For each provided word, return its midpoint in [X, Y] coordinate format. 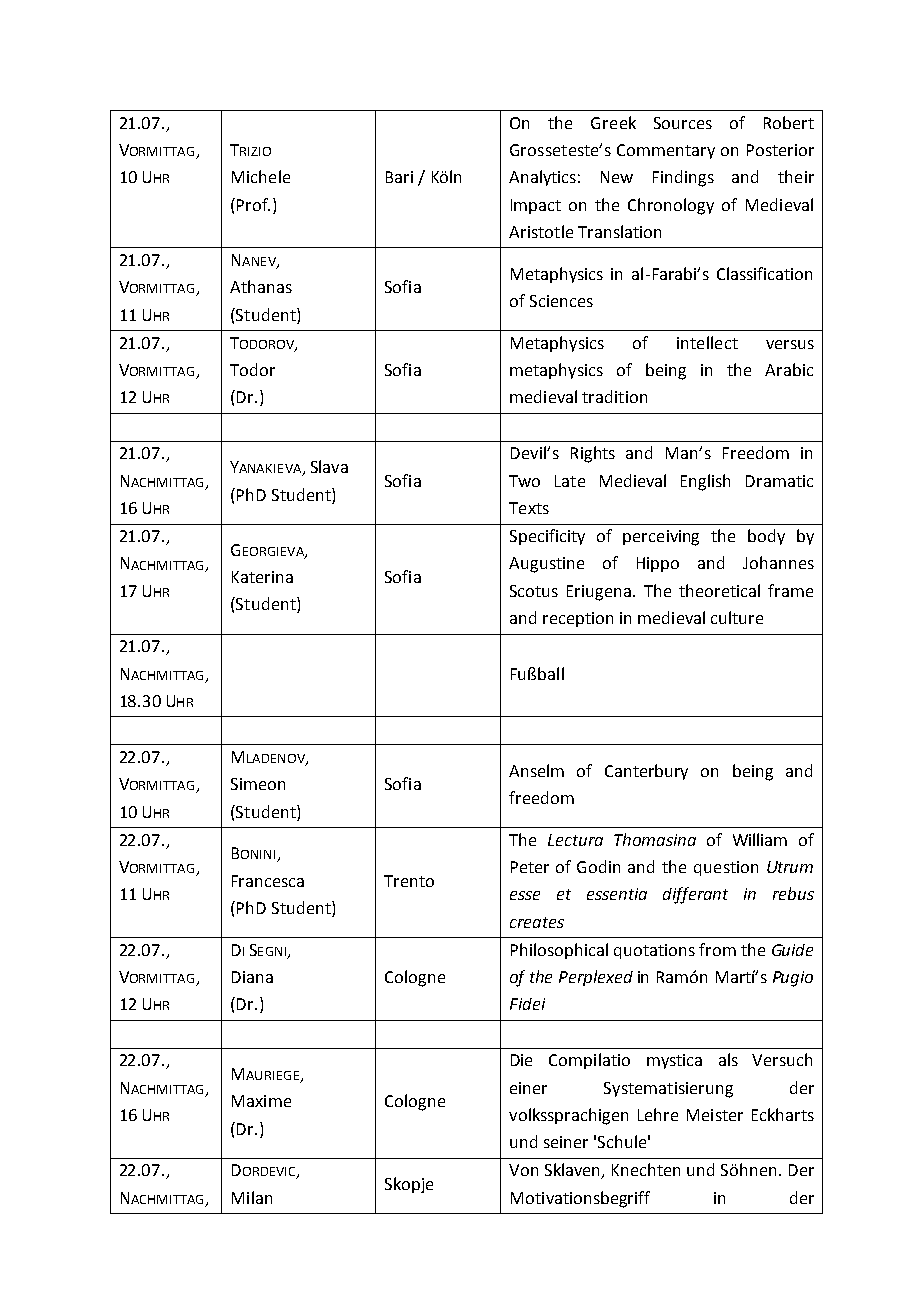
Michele [261, 176]
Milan [252, 1197]
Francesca [268, 881]
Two [524, 481]
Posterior [780, 150]
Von [523, 1170]
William [760, 839]
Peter [530, 867]
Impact [536, 206]
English [705, 482]
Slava [329, 466]
